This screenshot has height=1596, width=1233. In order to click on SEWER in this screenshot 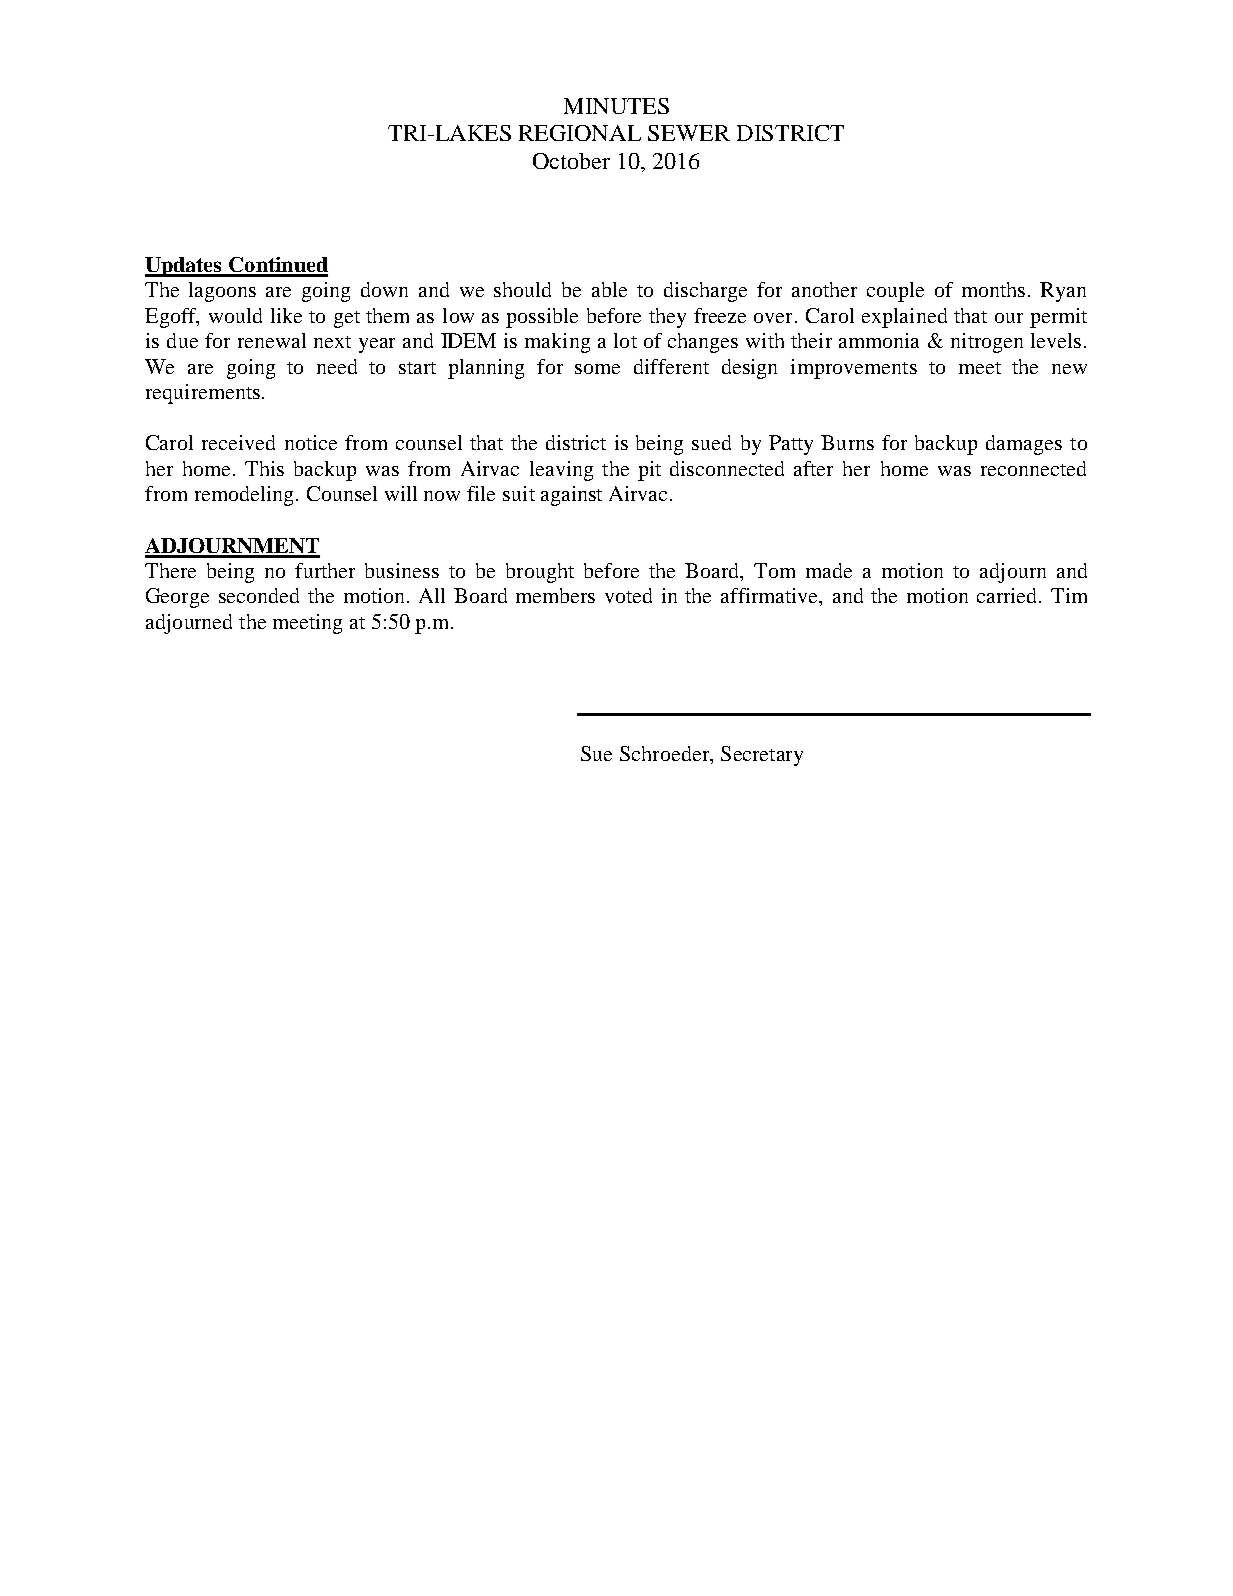, I will do `click(689, 133)`.
